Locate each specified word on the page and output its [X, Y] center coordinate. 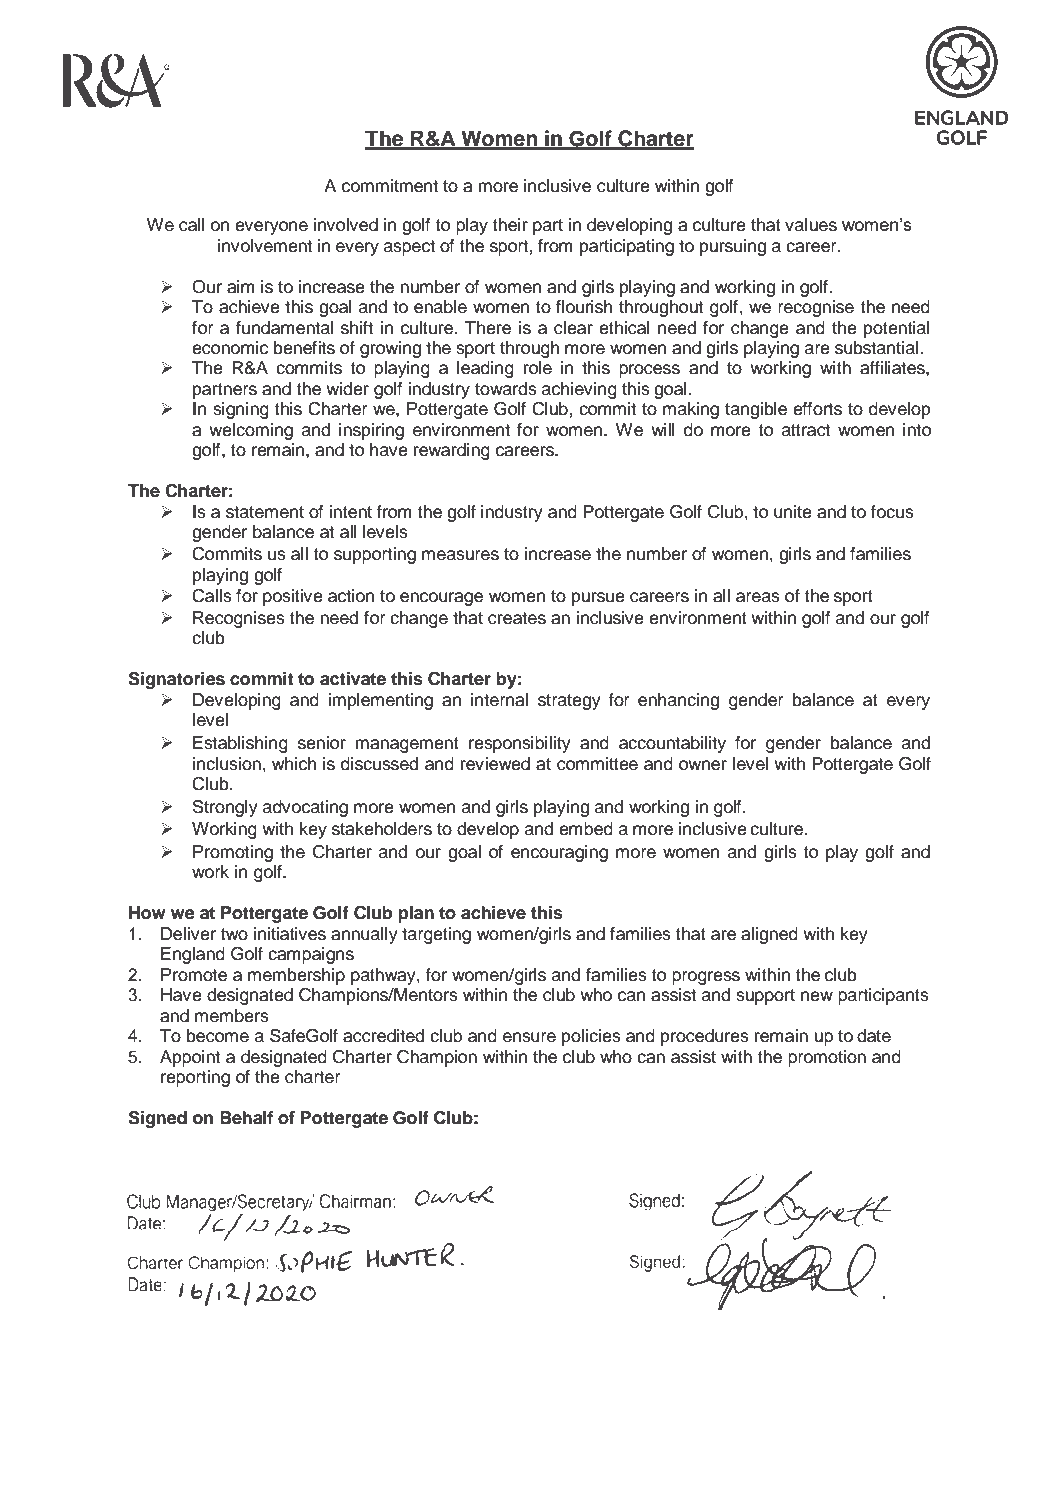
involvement [265, 246]
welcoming [251, 431]
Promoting [233, 853]
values [811, 225]
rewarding [452, 451]
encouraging [559, 853]
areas [758, 597]
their [510, 225]
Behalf [246, 1118]
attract [806, 430]
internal [499, 700]
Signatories [176, 680]
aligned [769, 935]
